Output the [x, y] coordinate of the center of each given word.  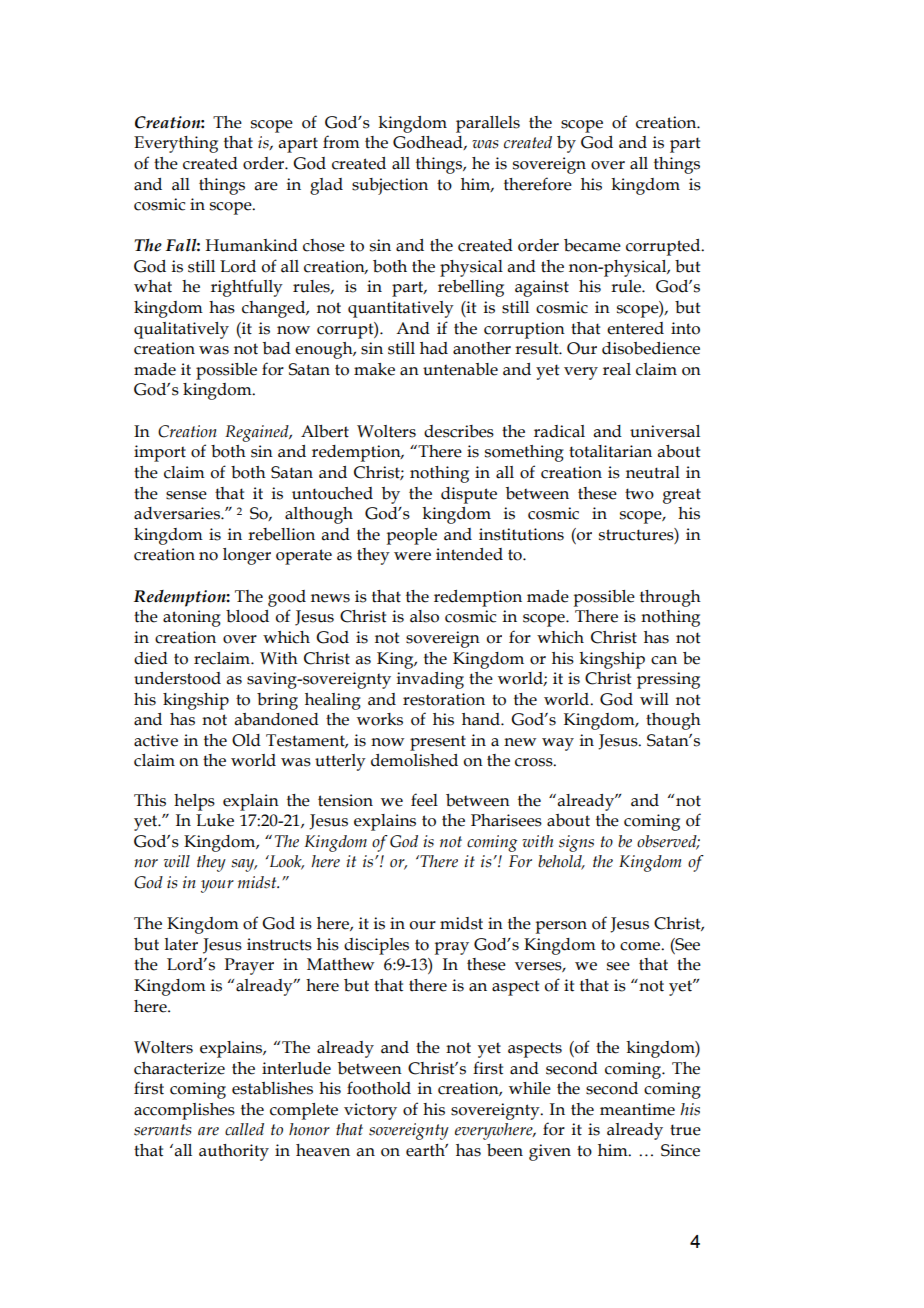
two [639, 494]
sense [186, 495]
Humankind [251, 245]
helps [194, 802]
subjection [390, 186]
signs [576, 843]
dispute [469, 495]
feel [424, 800]
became [592, 245]
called [244, 1129]
